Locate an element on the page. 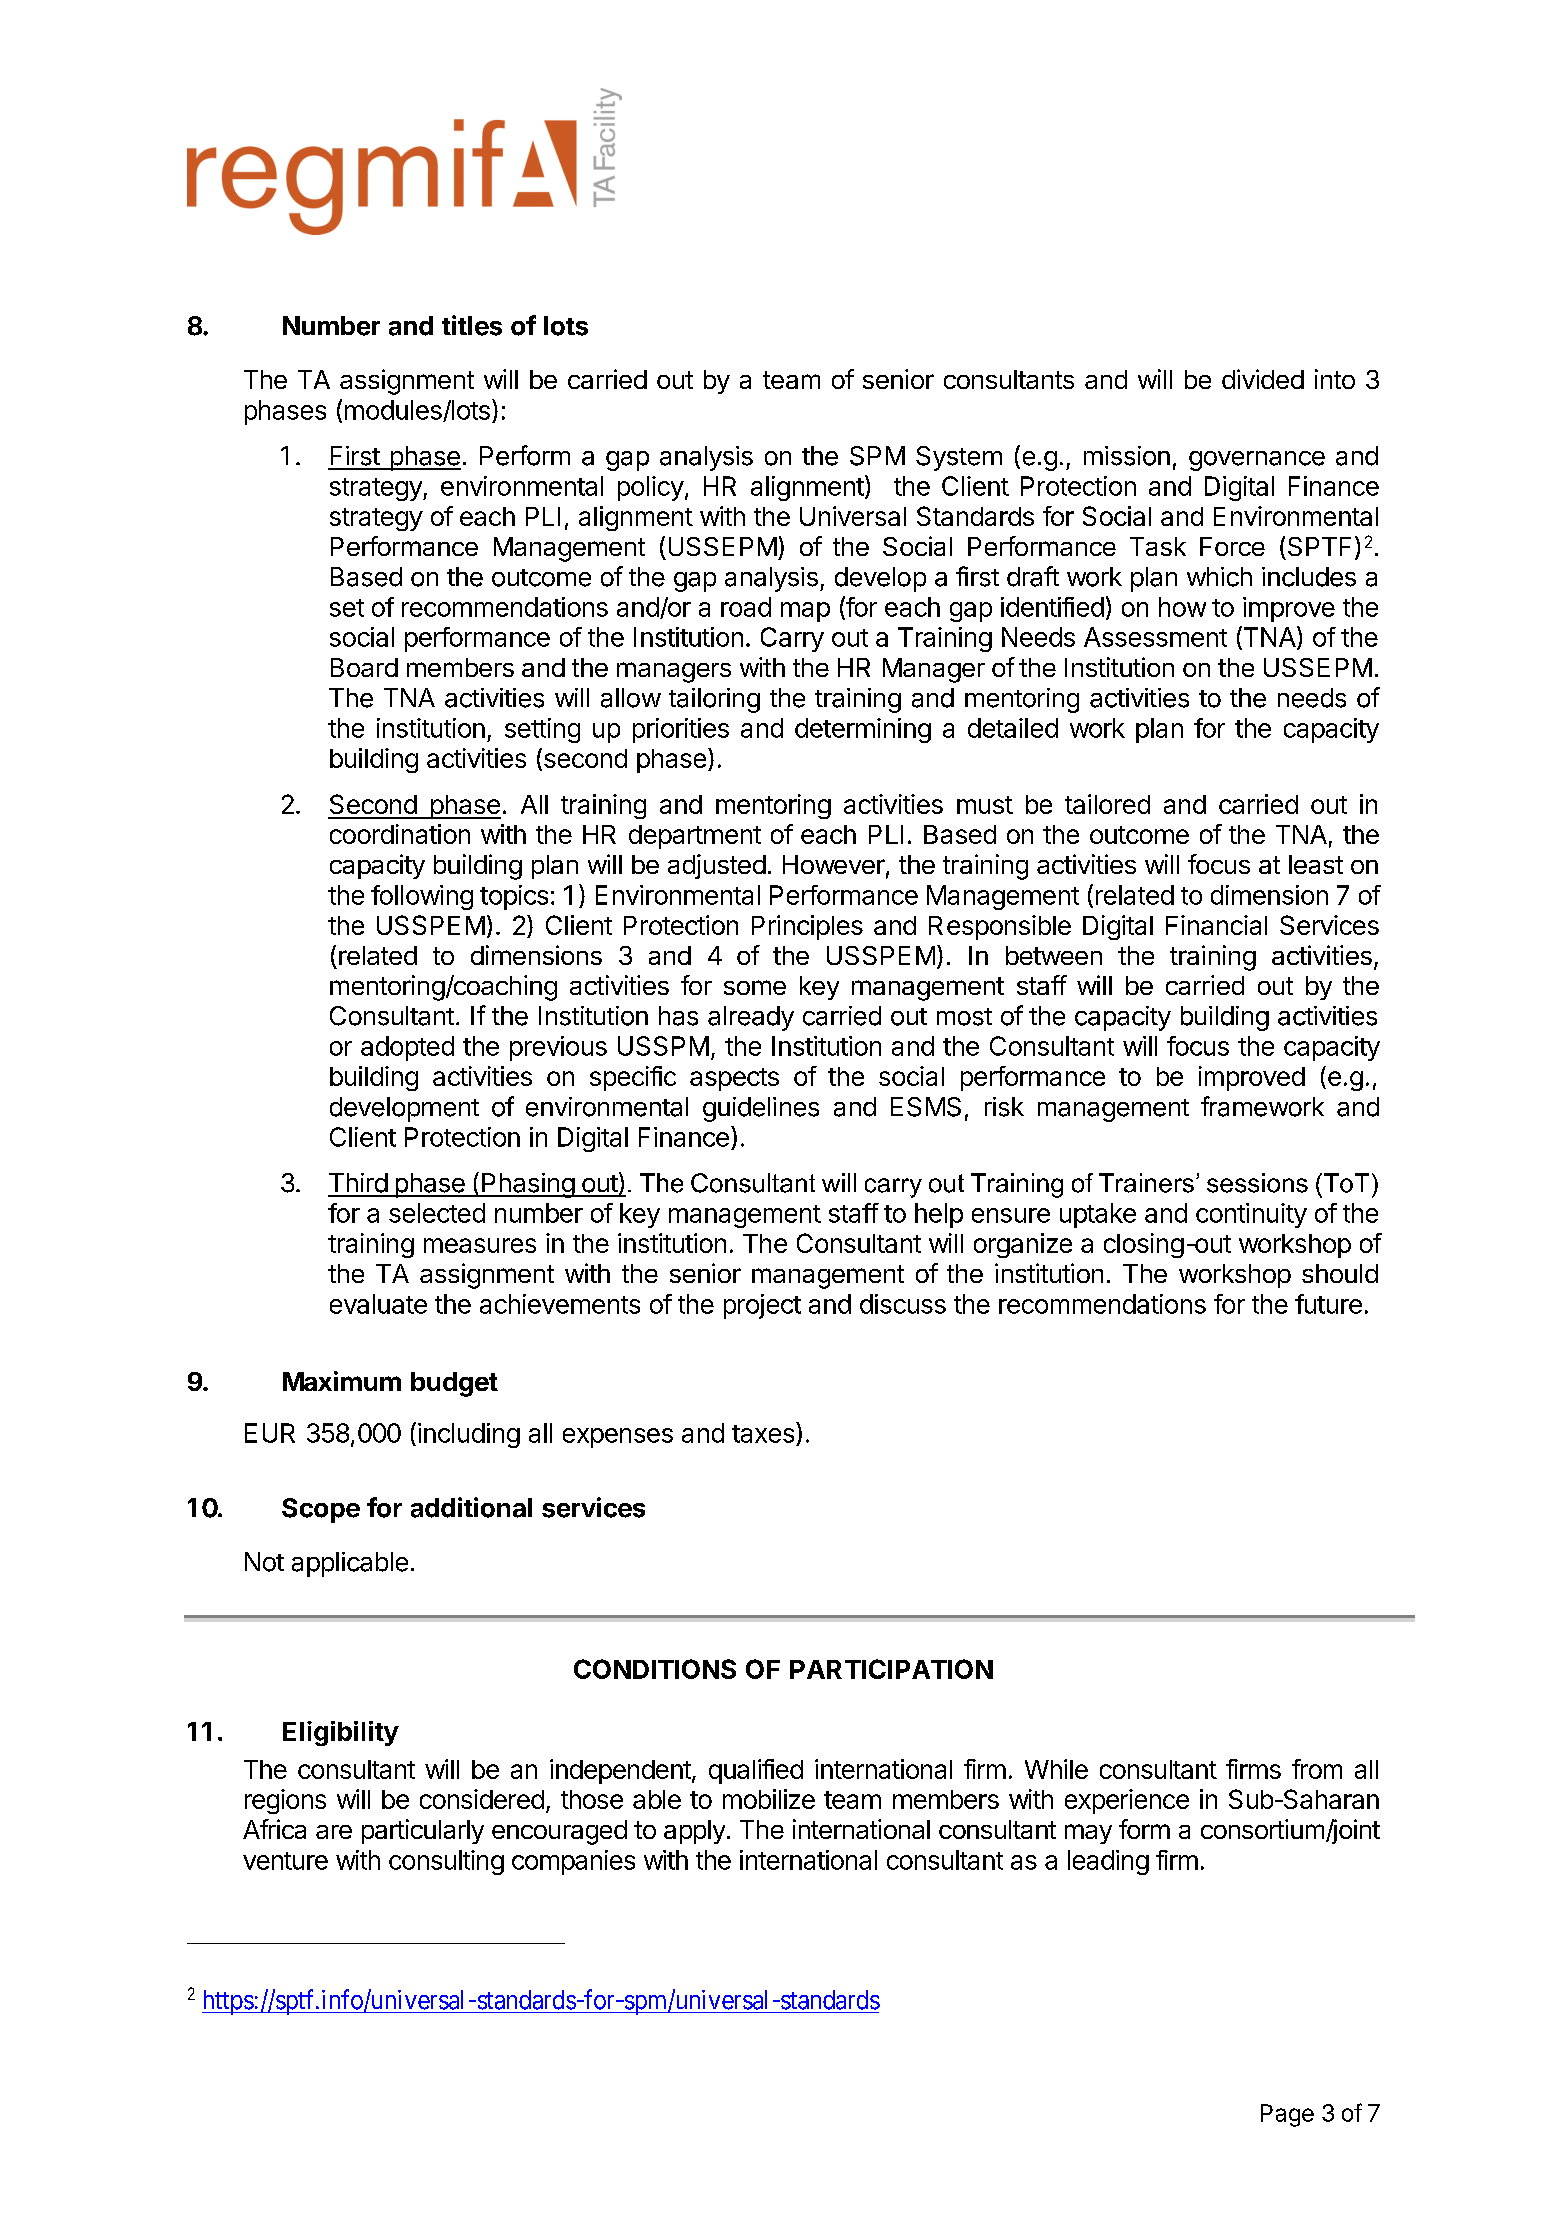  continuity is located at coordinates (1251, 1215).
